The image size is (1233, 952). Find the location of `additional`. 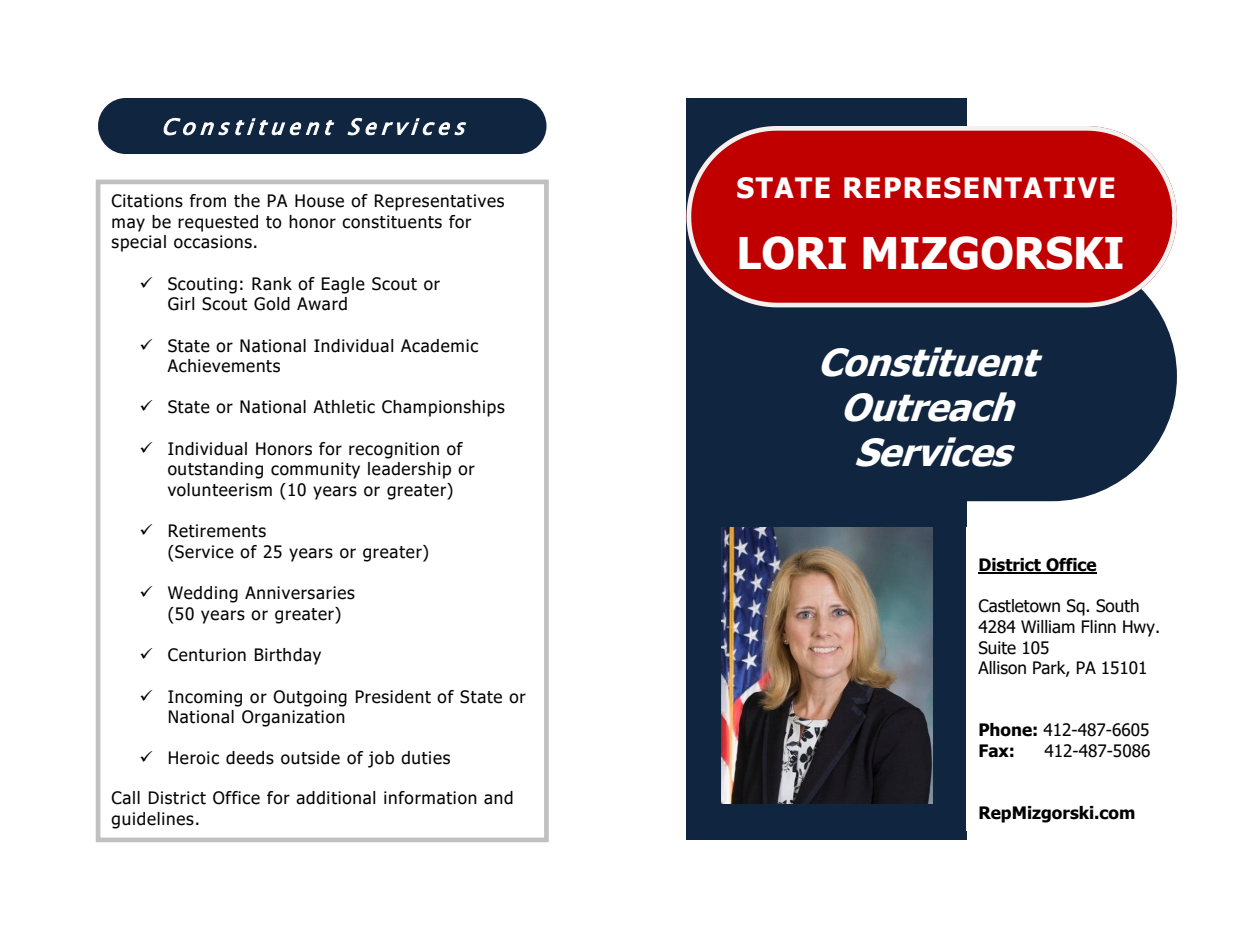

additional is located at coordinates (336, 798).
